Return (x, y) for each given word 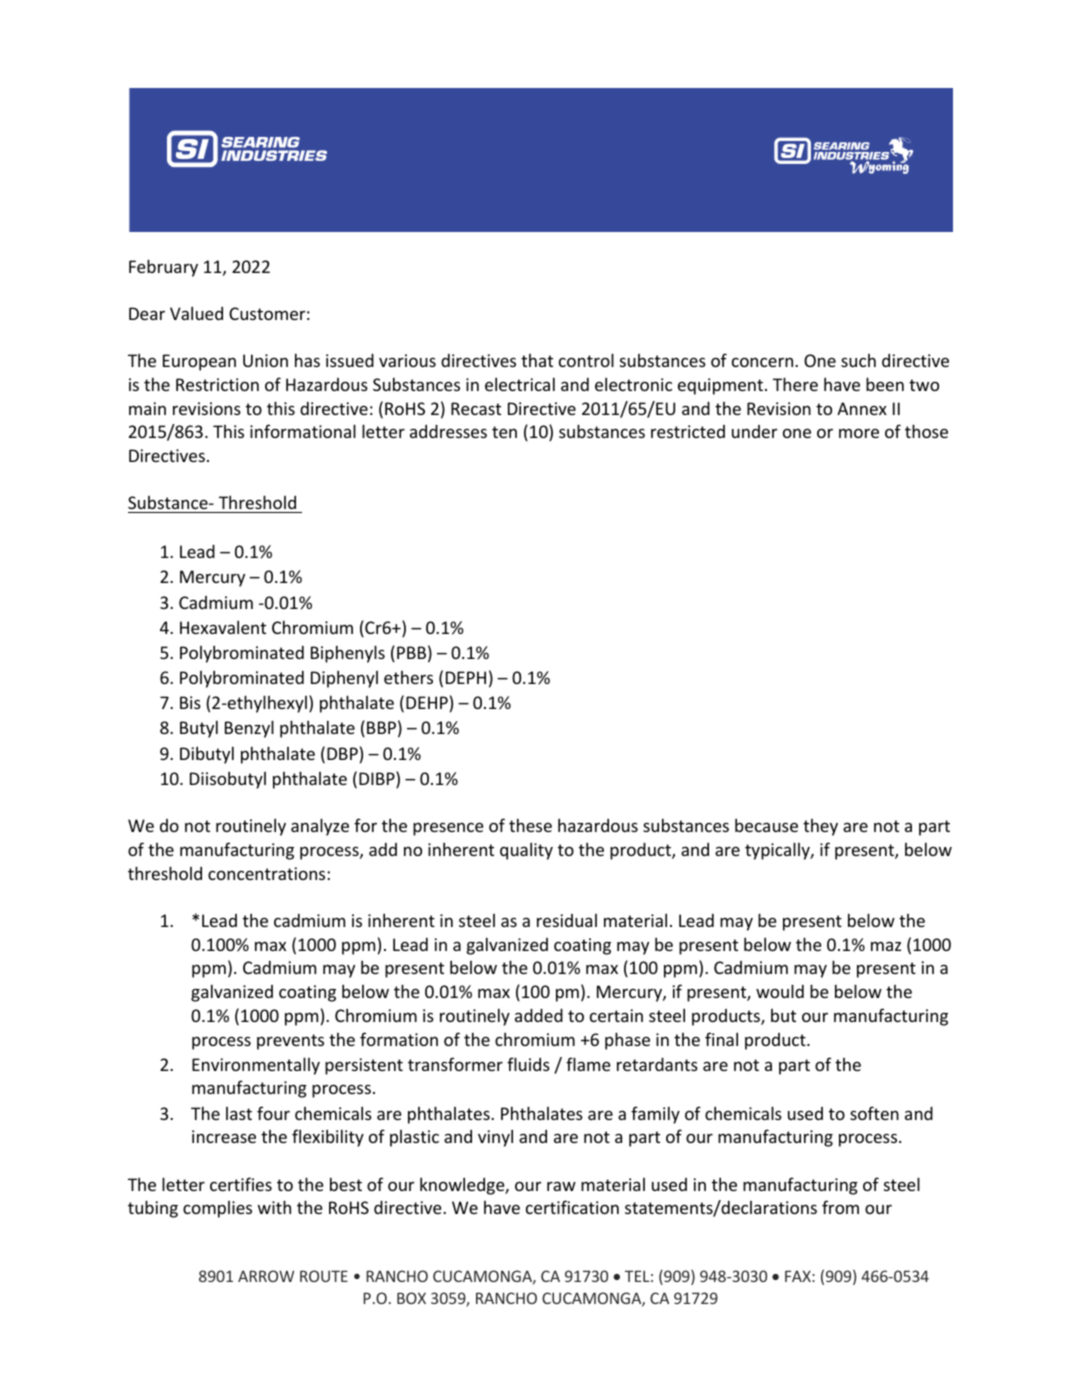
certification (572, 1207)
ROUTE (324, 1276)
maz (886, 946)
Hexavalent (223, 627)
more (859, 433)
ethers (408, 677)
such (858, 360)
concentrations (268, 873)
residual (567, 920)
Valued (196, 313)
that (537, 360)
